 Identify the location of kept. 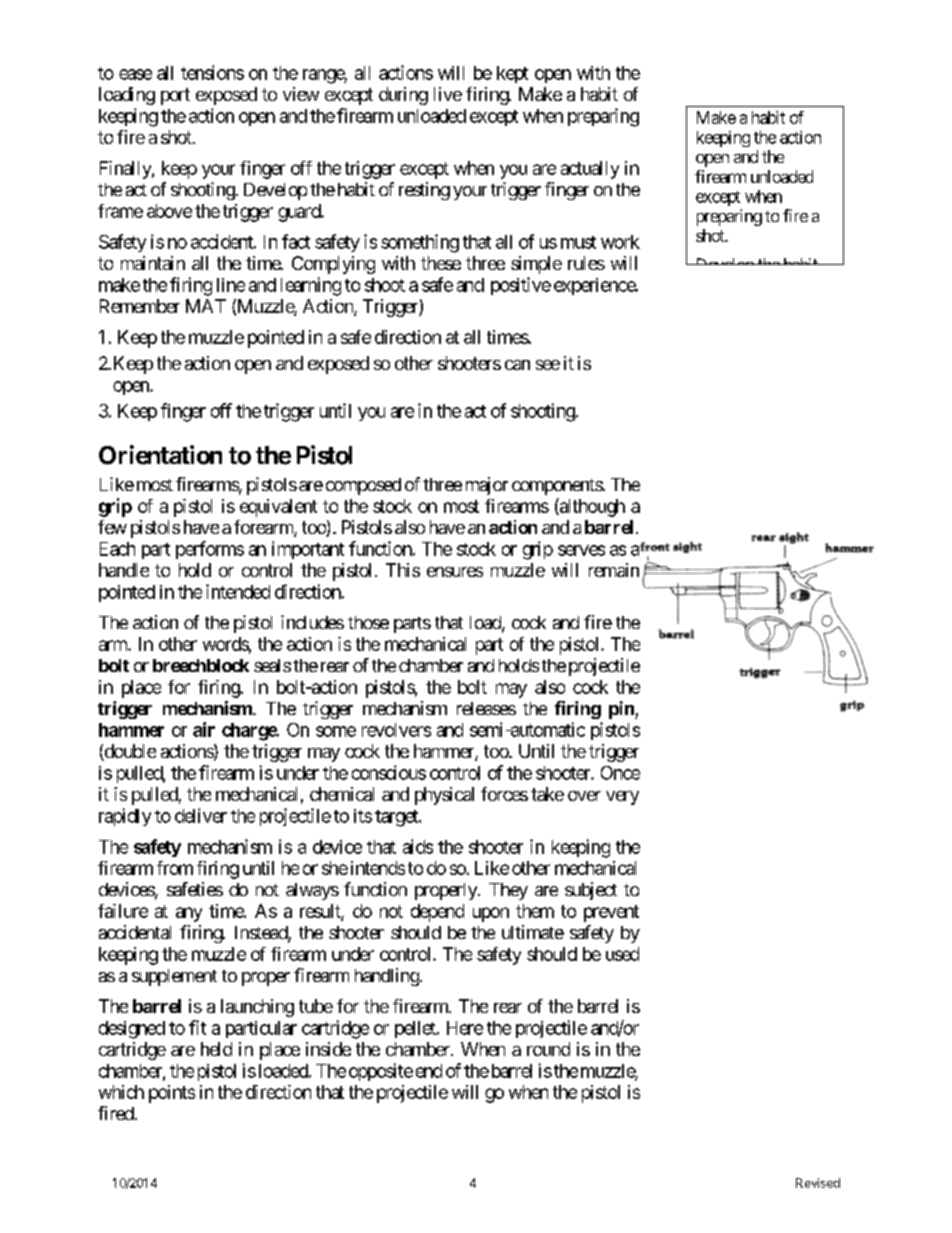
(512, 74).
